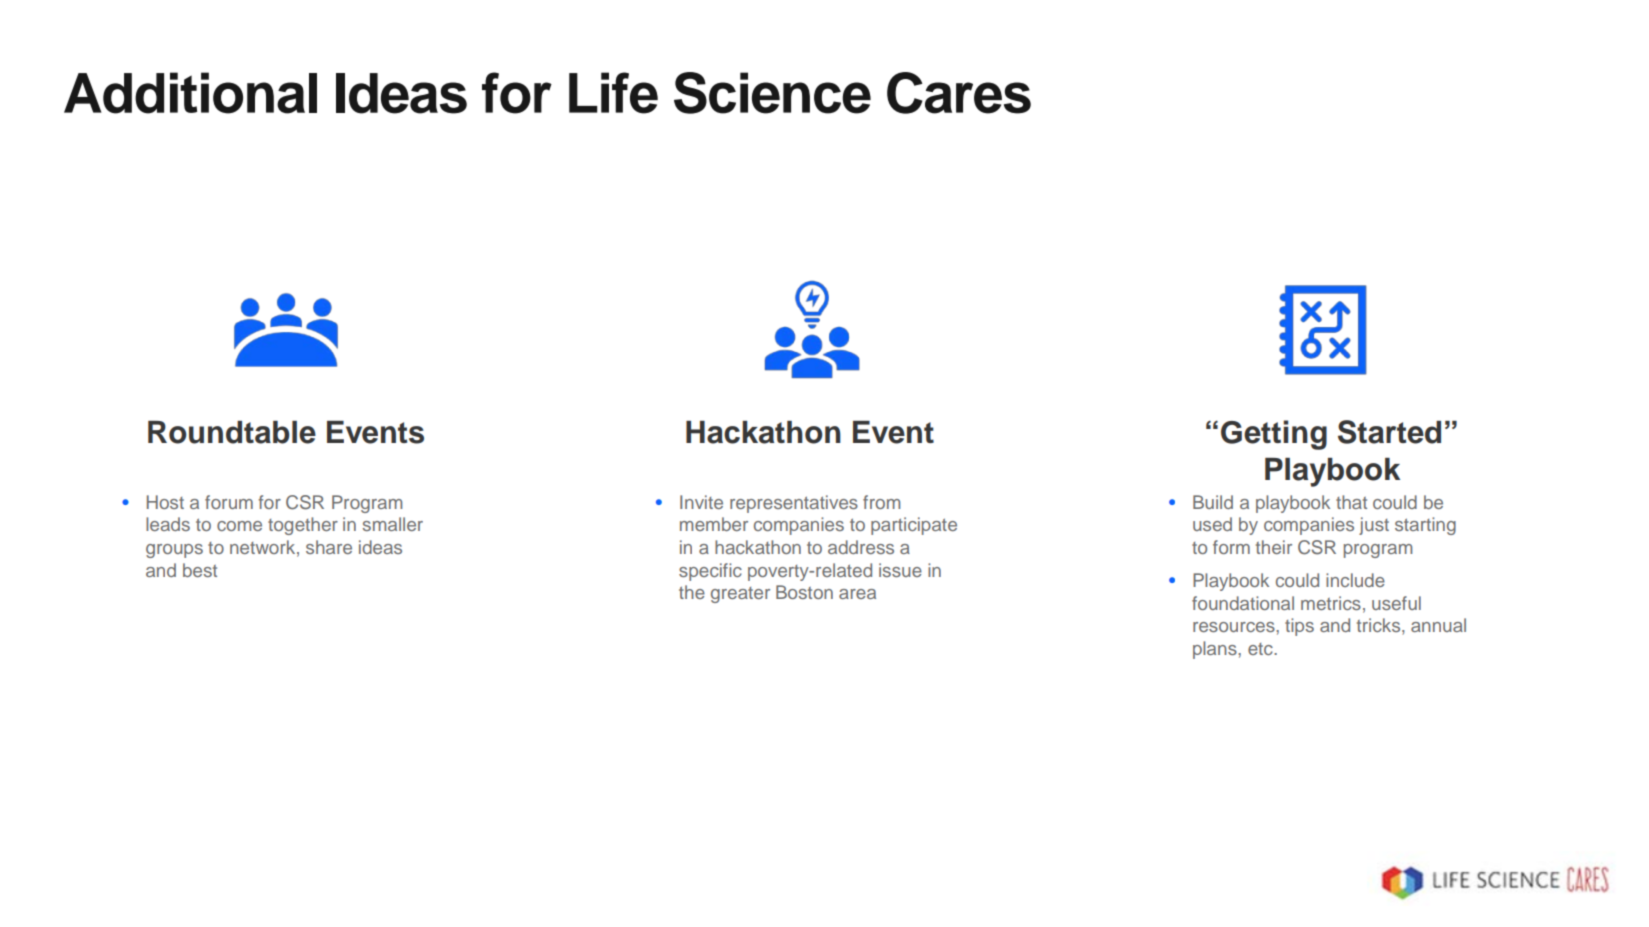  I want to click on Cares, so click(959, 93).
